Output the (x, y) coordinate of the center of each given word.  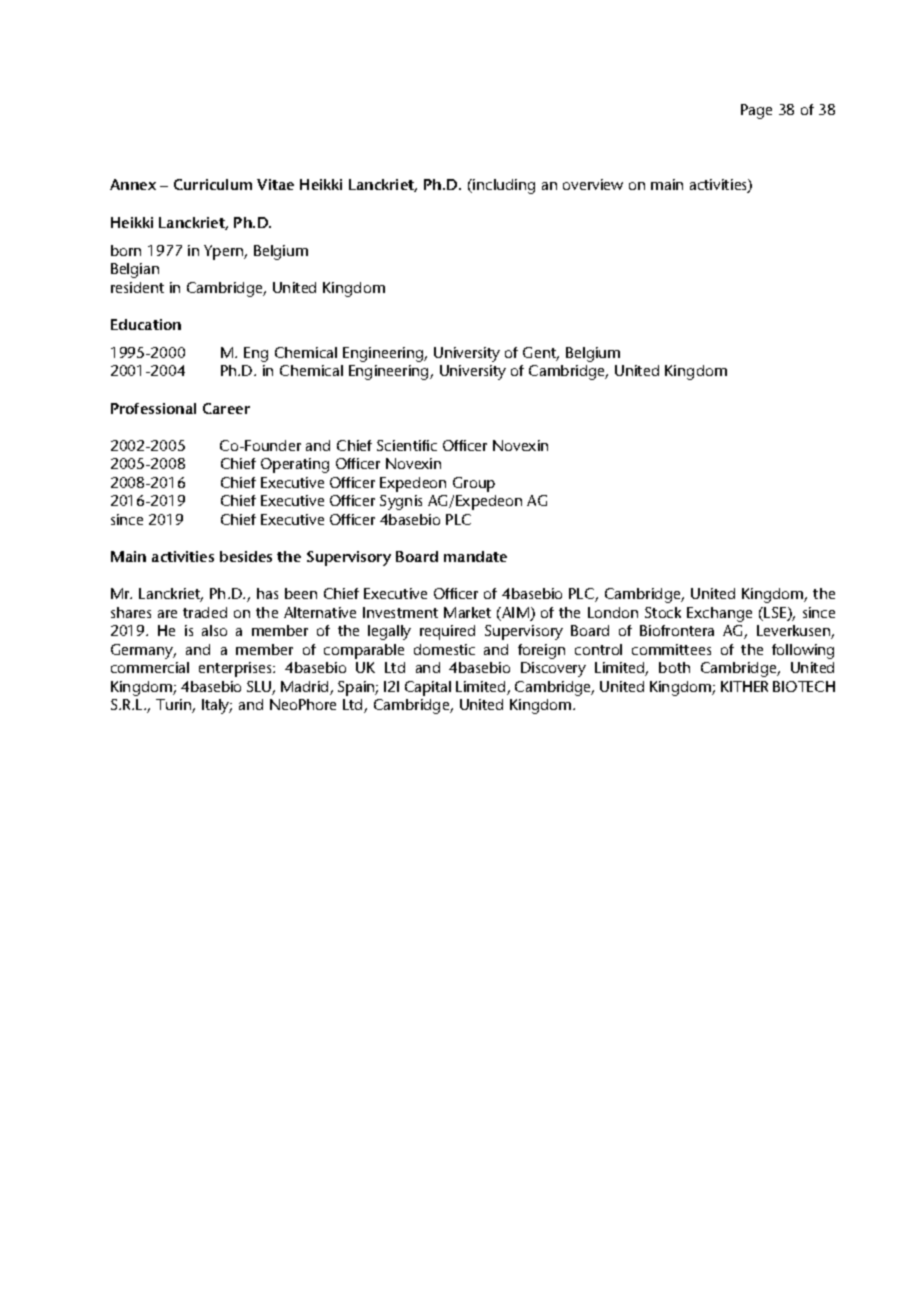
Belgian (135, 270)
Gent (541, 354)
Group (474, 484)
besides (246, 556)
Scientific (407, 445)
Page (756, 111)
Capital (428, 688)
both (674, 667)
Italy (217, 706)
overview (593, 184)
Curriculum (213, 184)
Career (226, 408)
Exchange (719, 614)
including (503, 186)
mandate (475, 556)
